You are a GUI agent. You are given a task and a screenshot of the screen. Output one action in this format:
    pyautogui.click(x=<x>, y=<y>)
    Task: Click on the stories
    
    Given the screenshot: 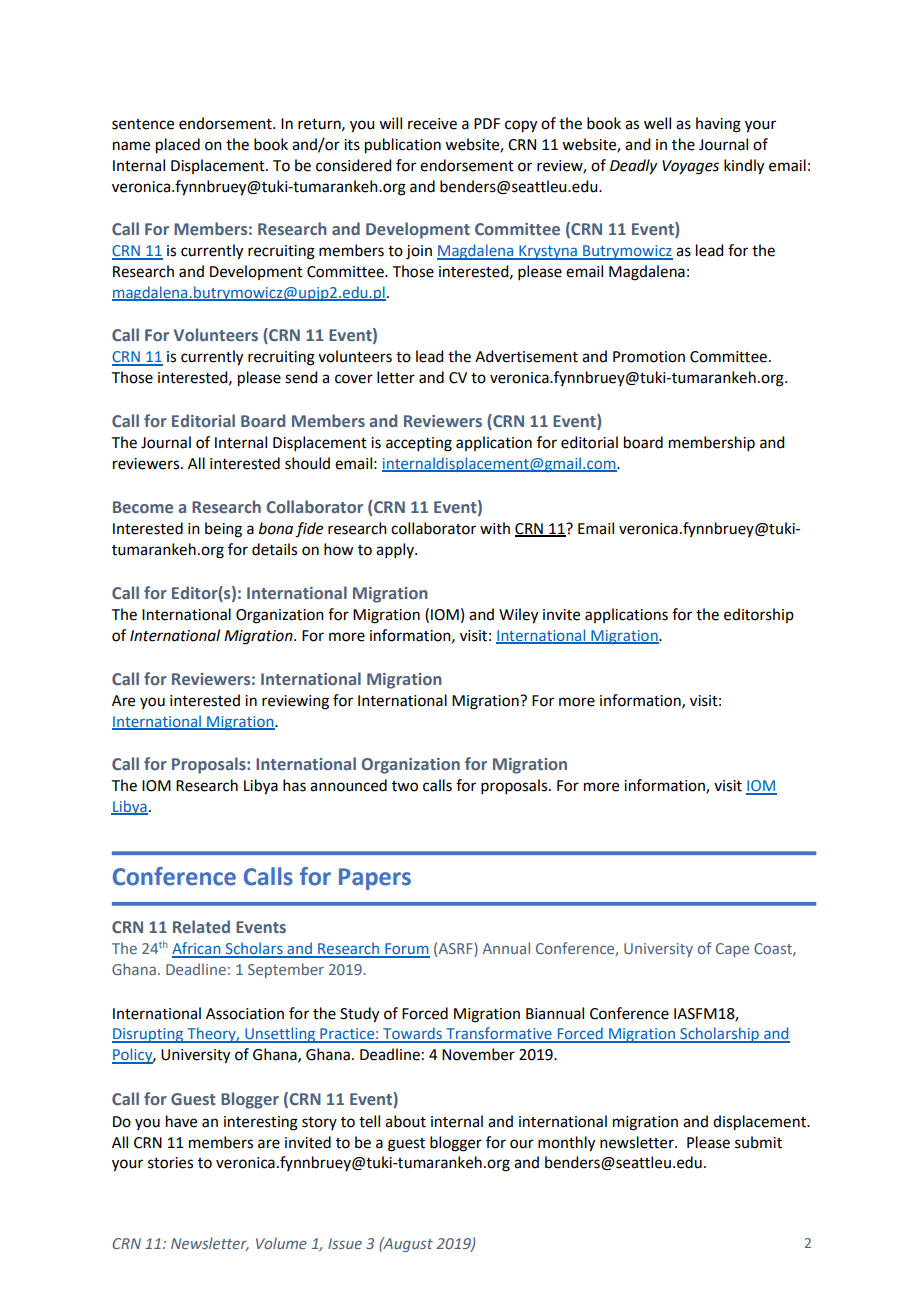 What is the action you would take?
    pyautogui.click(x=170, y=1163)
